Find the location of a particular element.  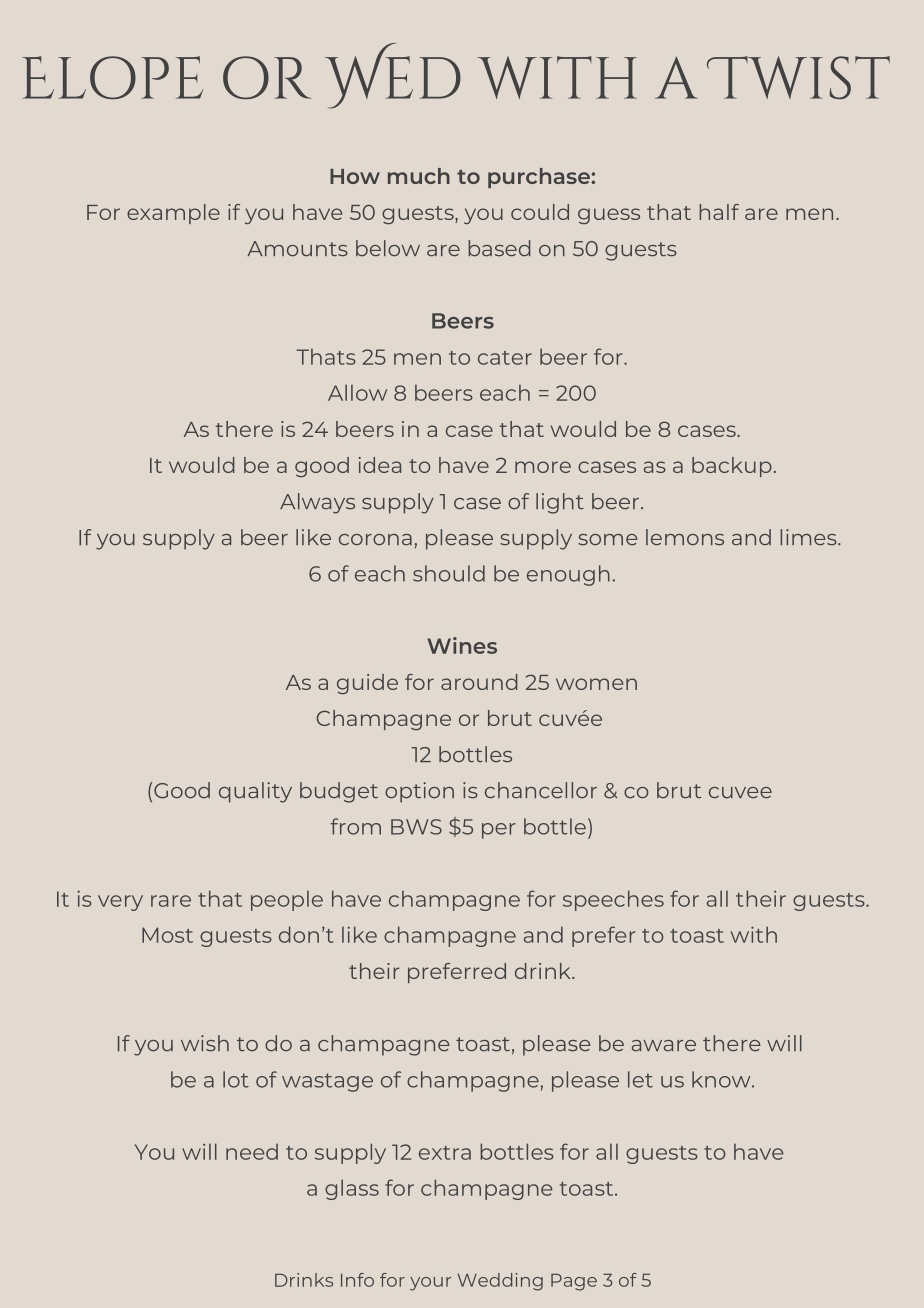

much is located at coordinates (419, 176).
